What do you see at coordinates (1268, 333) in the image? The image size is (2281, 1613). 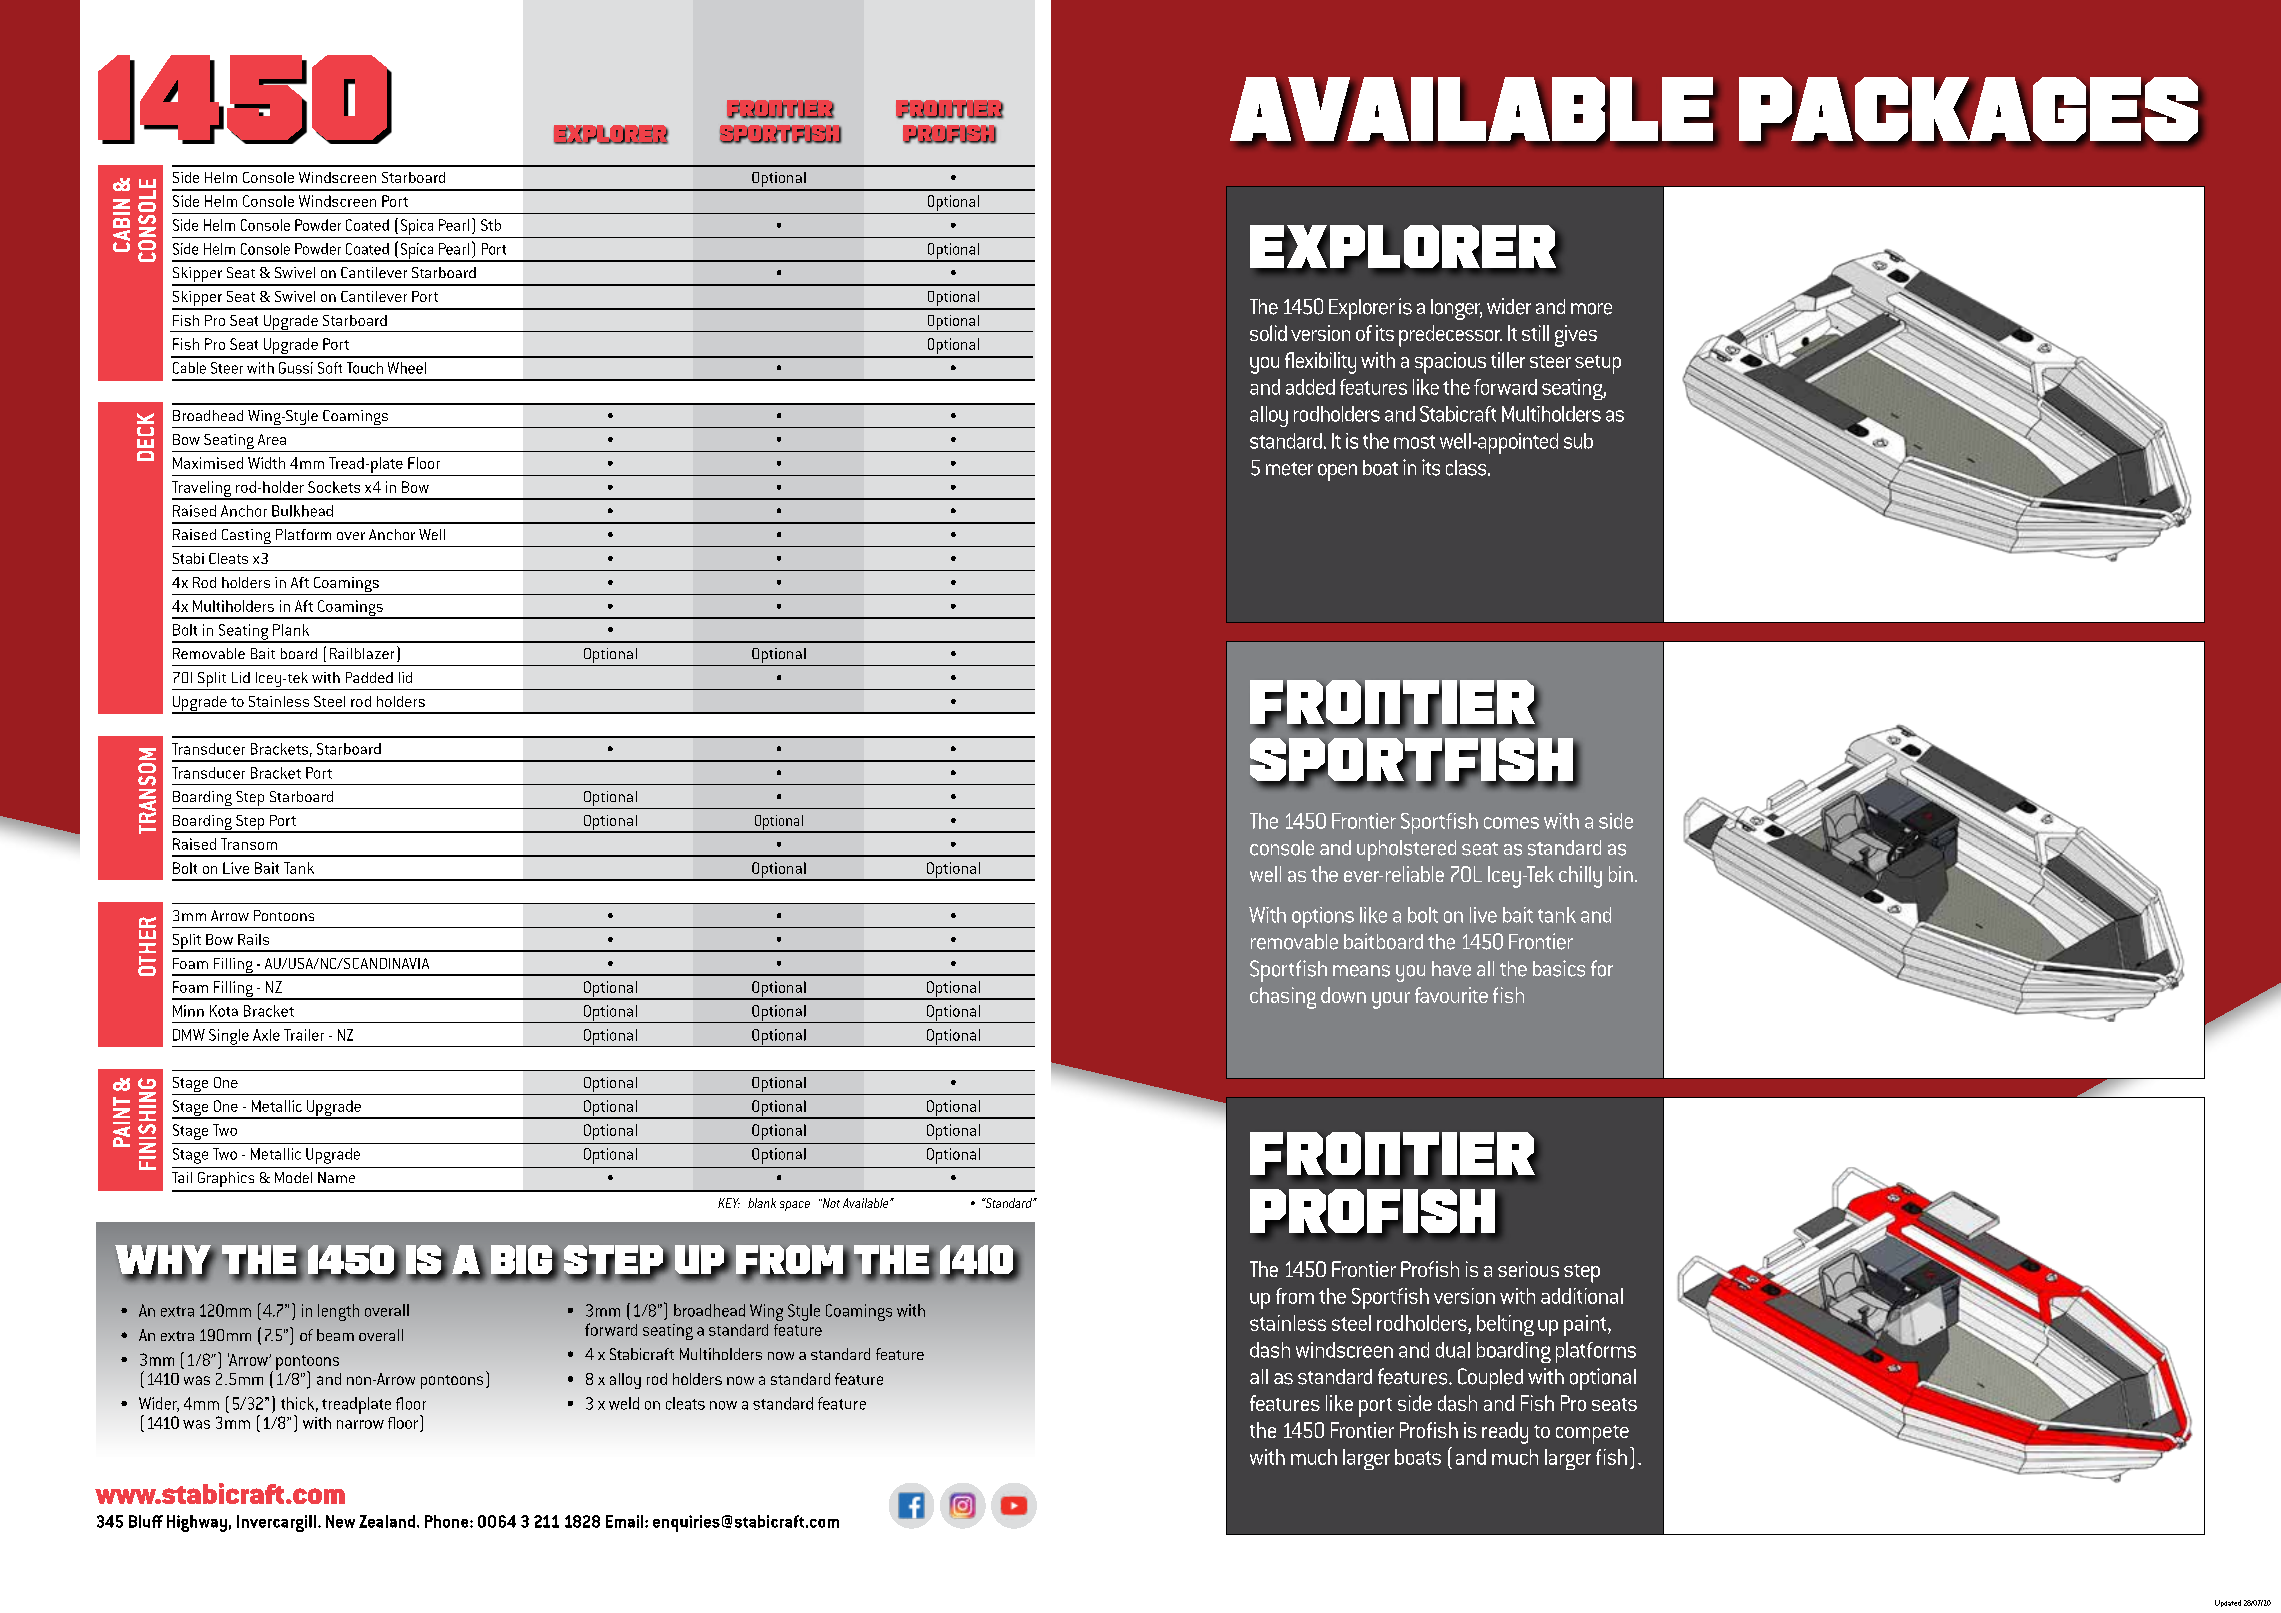 I see `solid` at bounding box center [1268, 333].
